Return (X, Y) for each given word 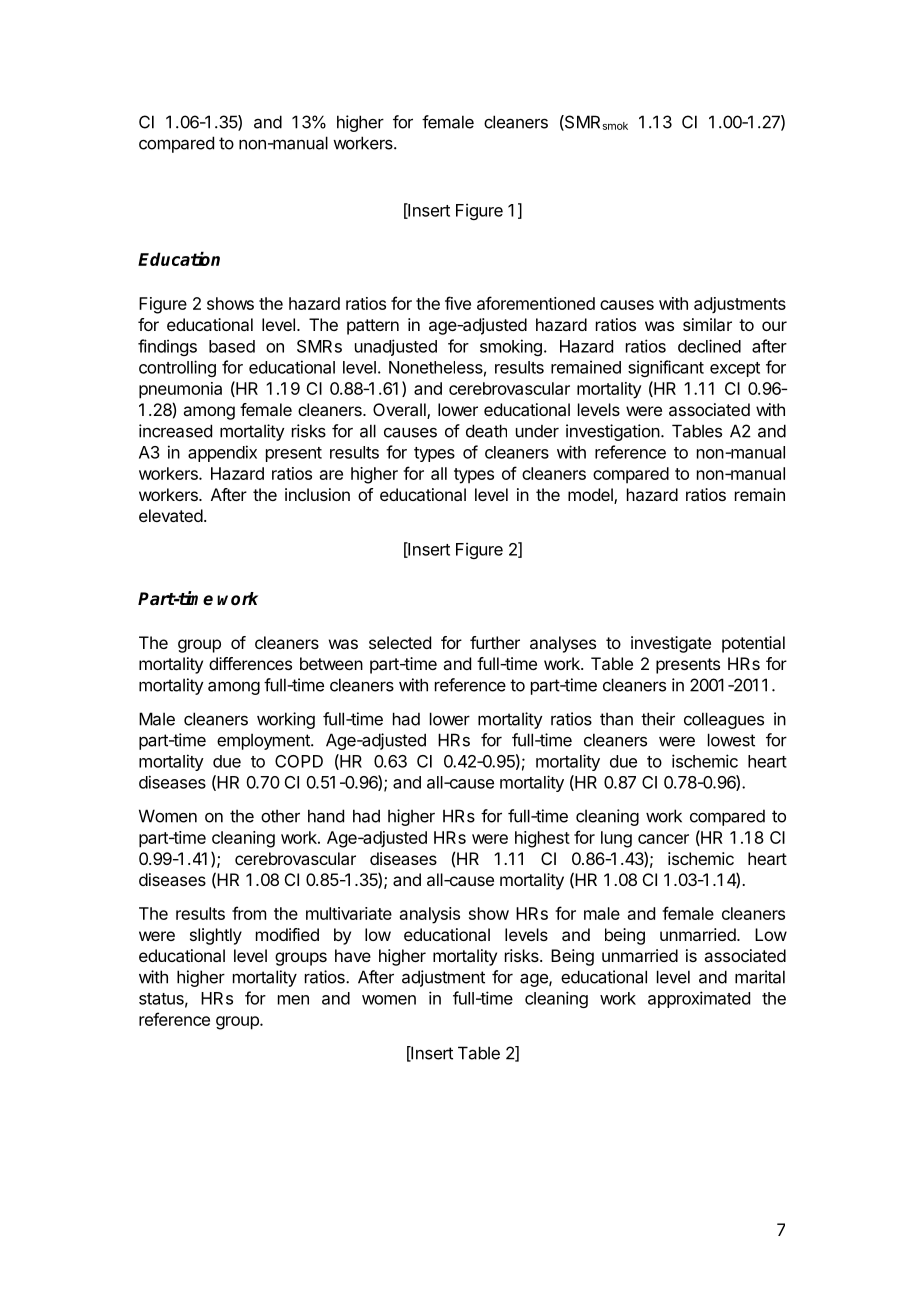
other (280, 816)
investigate (671, 644)
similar (707, 324)
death (486, 431)
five (458, 303)
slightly (216, 936)
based (232, 346)
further (495, 642)
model (591, 496)
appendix (222, 453)
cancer (663, 839)
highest (542, 839)
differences (250, 663)
